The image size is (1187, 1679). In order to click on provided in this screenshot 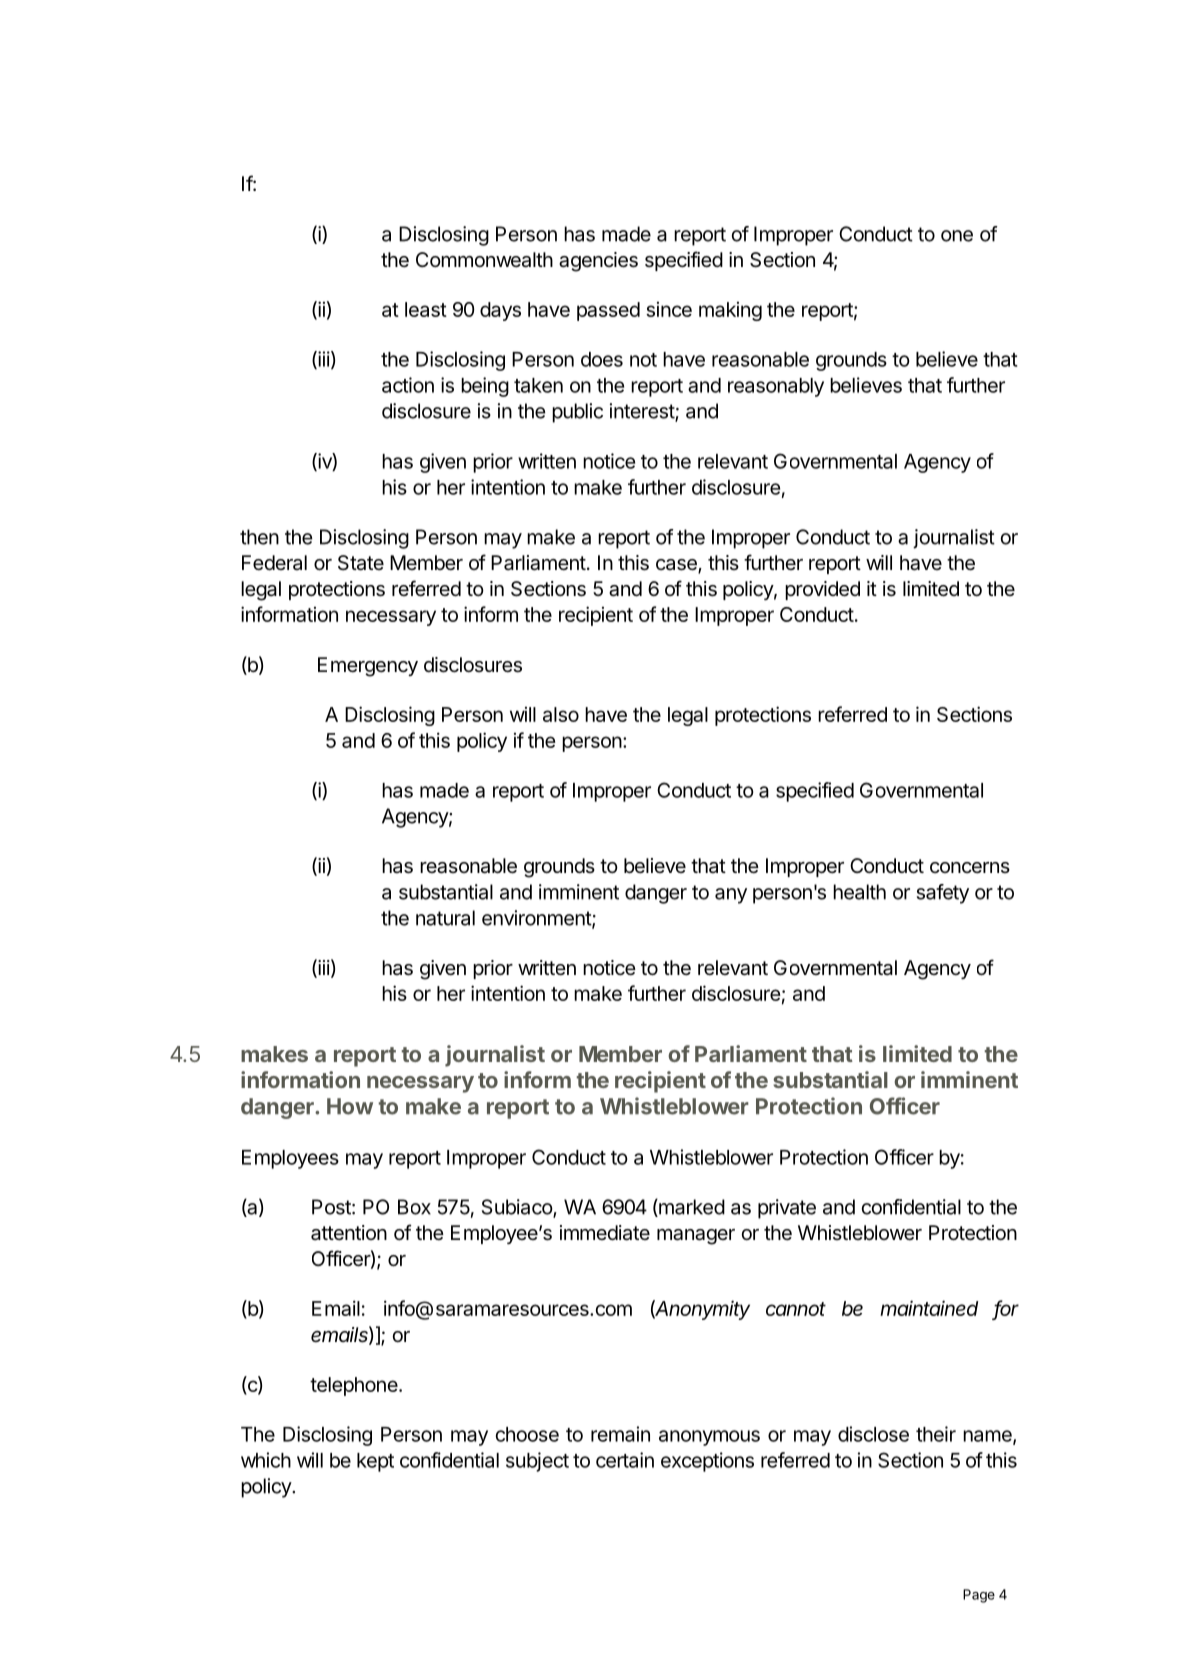, I will do `click(822, 590)`.
